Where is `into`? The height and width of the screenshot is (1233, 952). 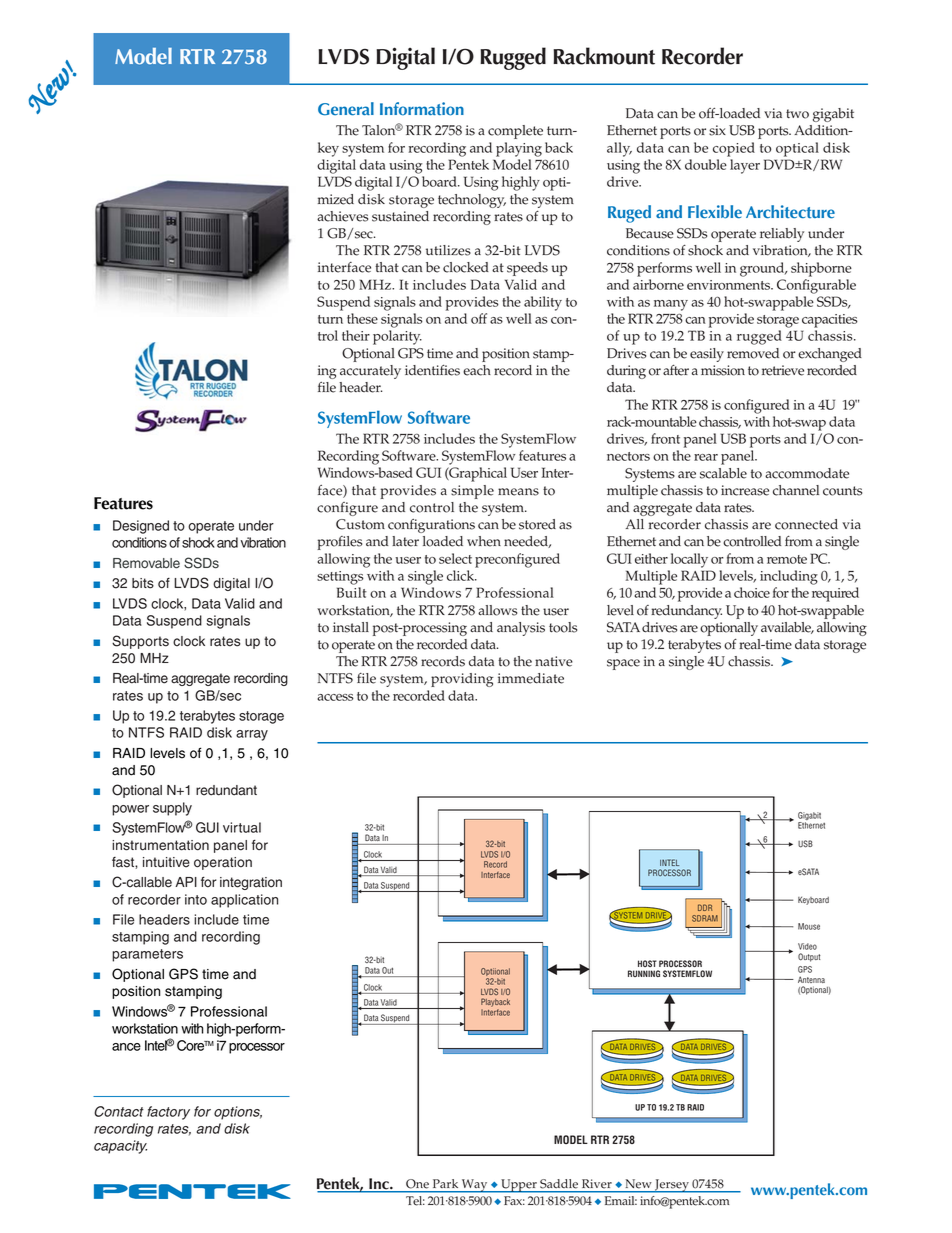 into is located at coordinates (196, 899).
